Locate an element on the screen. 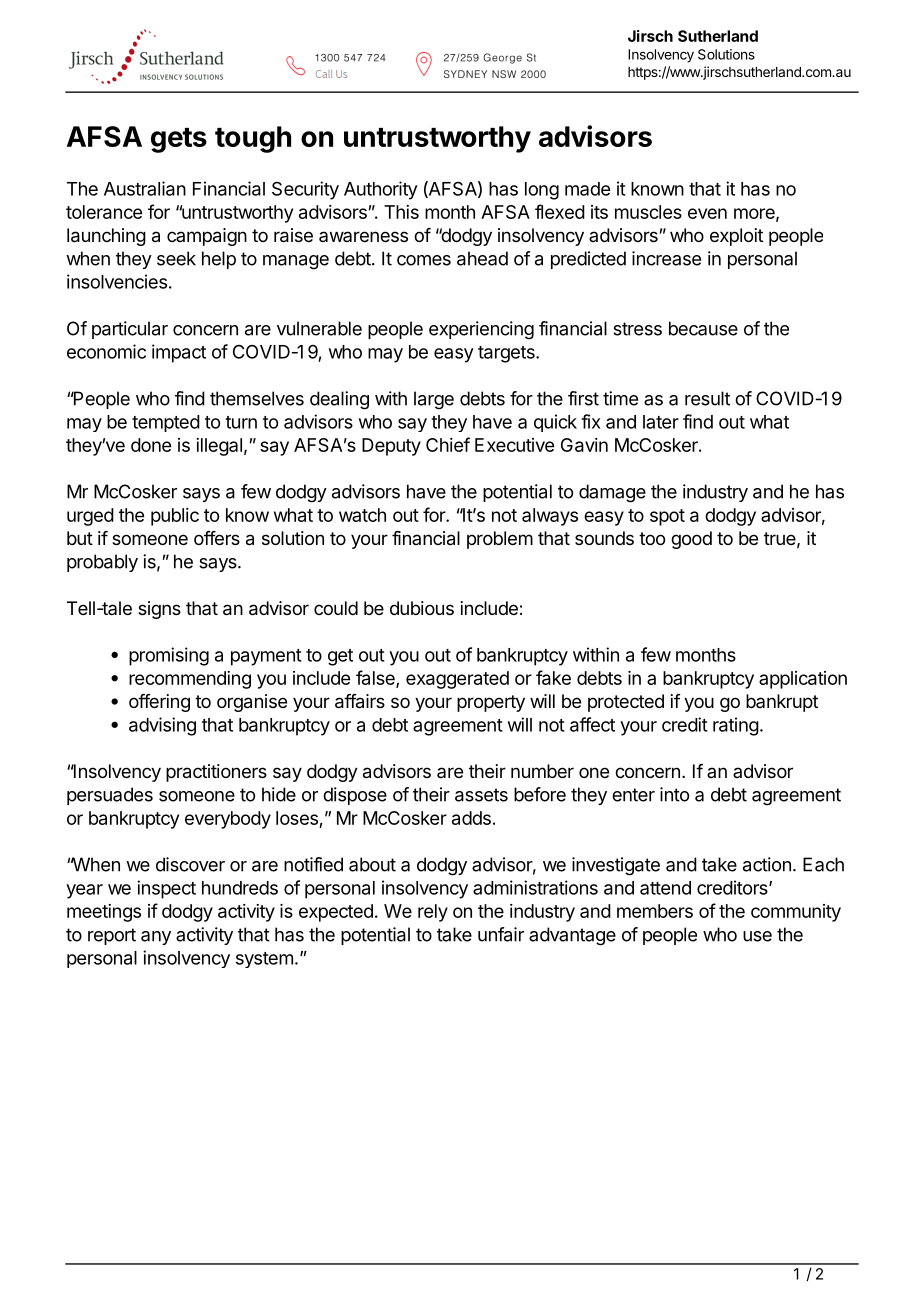  good is located at coordinates (691, 540).
